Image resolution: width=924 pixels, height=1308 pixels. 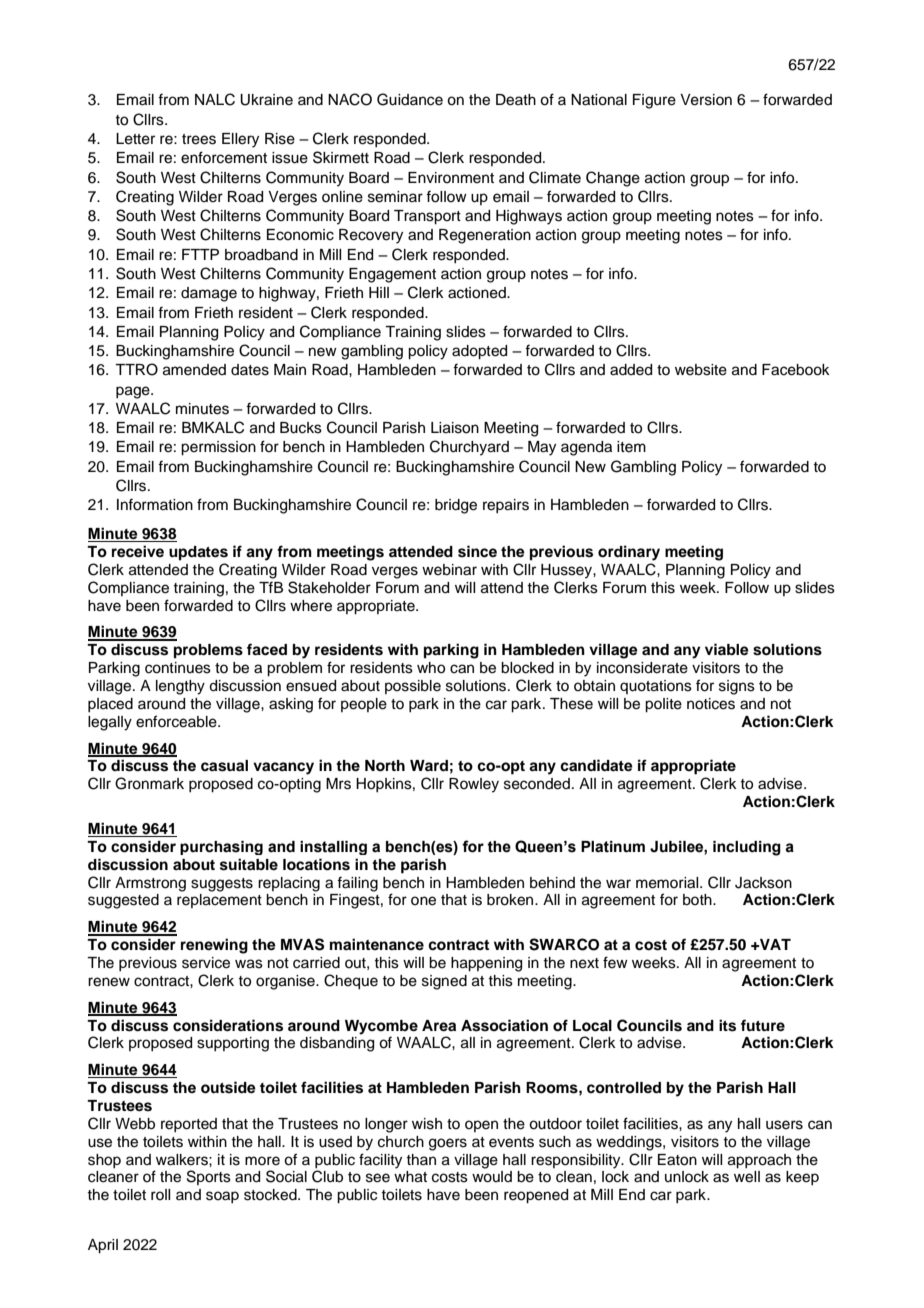 I want to click on soap, so click(x=222, y=1197).
